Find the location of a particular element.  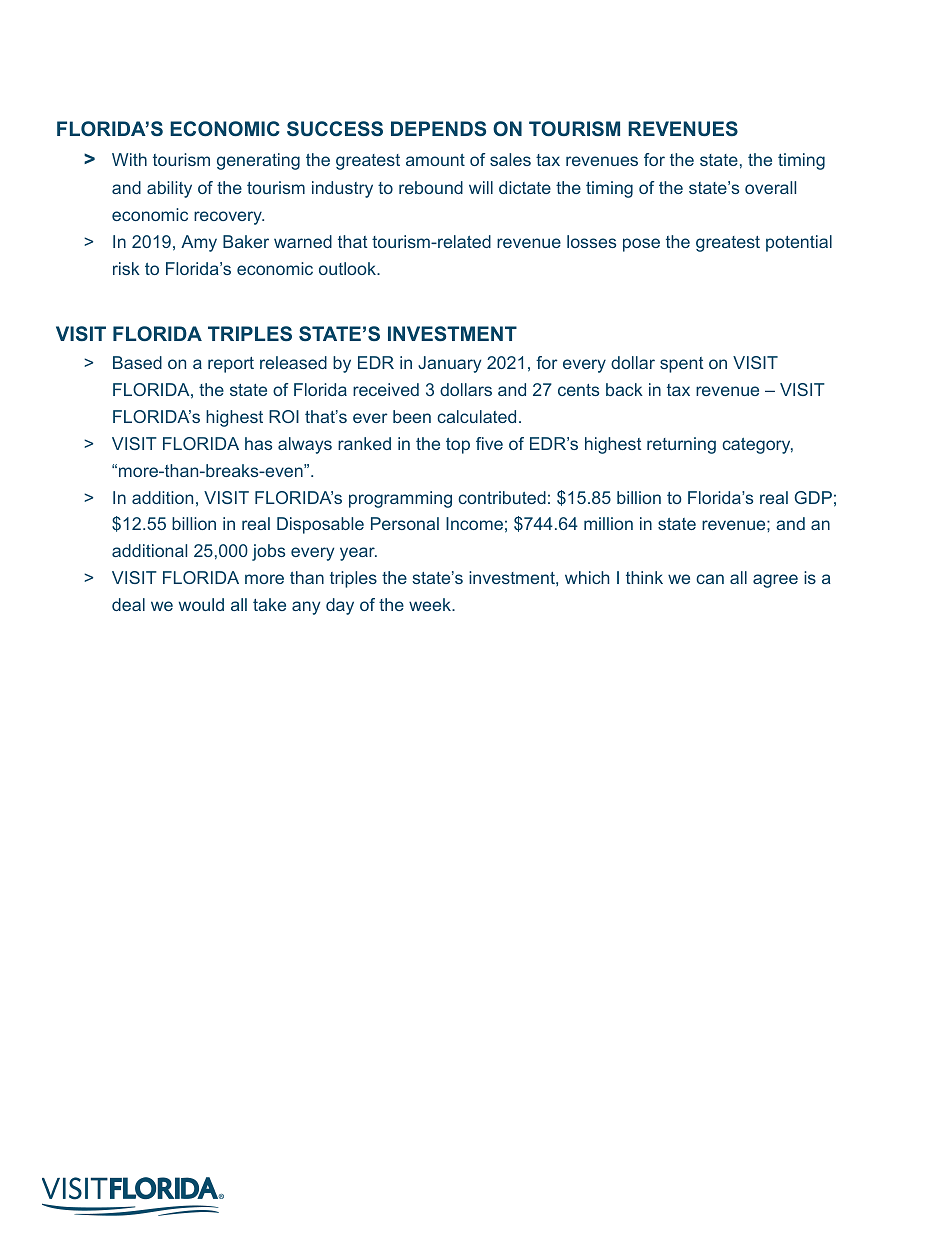

would is located at coordinates (201, 604).
